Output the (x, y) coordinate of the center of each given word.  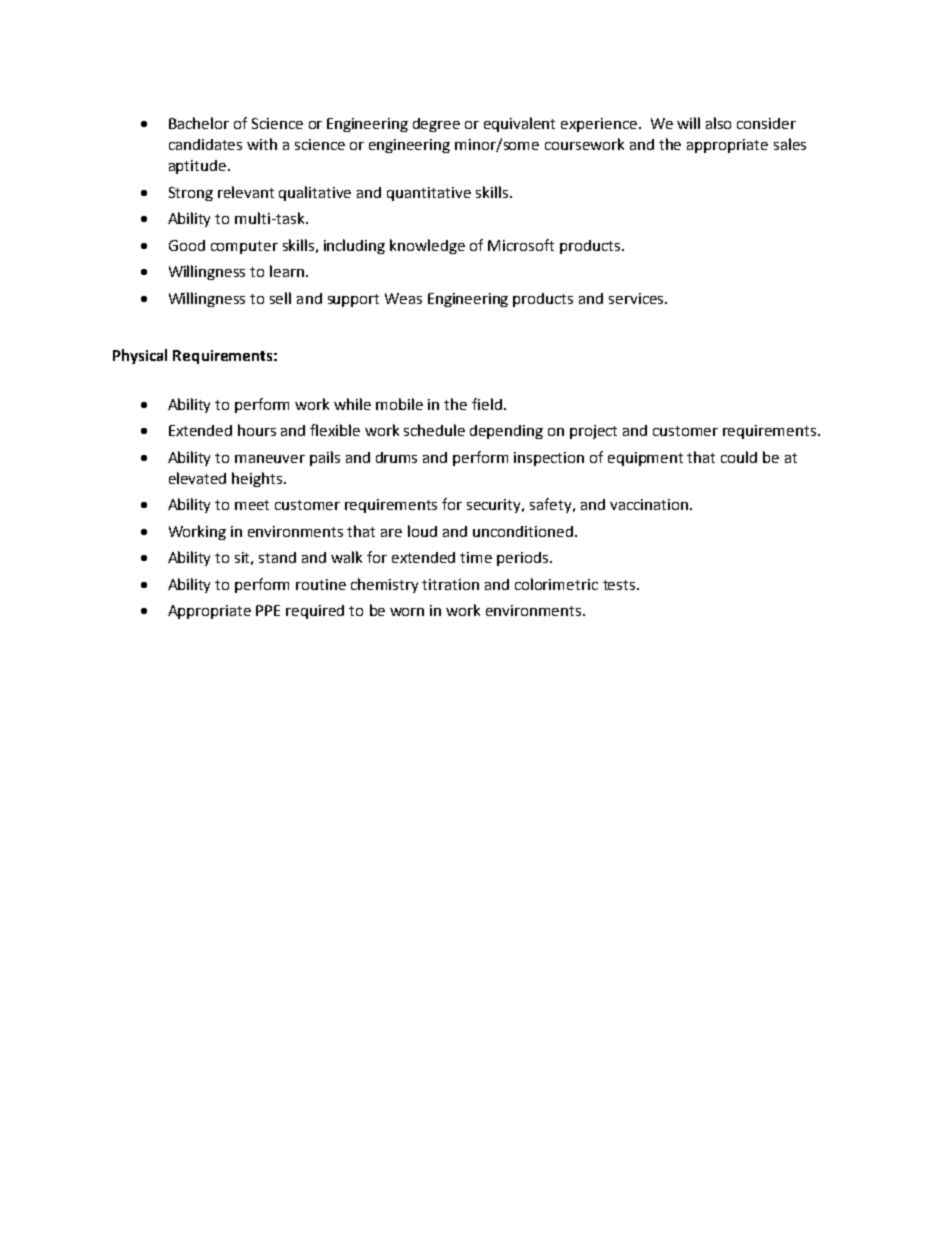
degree (436, 125)
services (637, 298)
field (487, 404)
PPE (268, 610)
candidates (205, 144)
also (718, 123)
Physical (140, 356)
